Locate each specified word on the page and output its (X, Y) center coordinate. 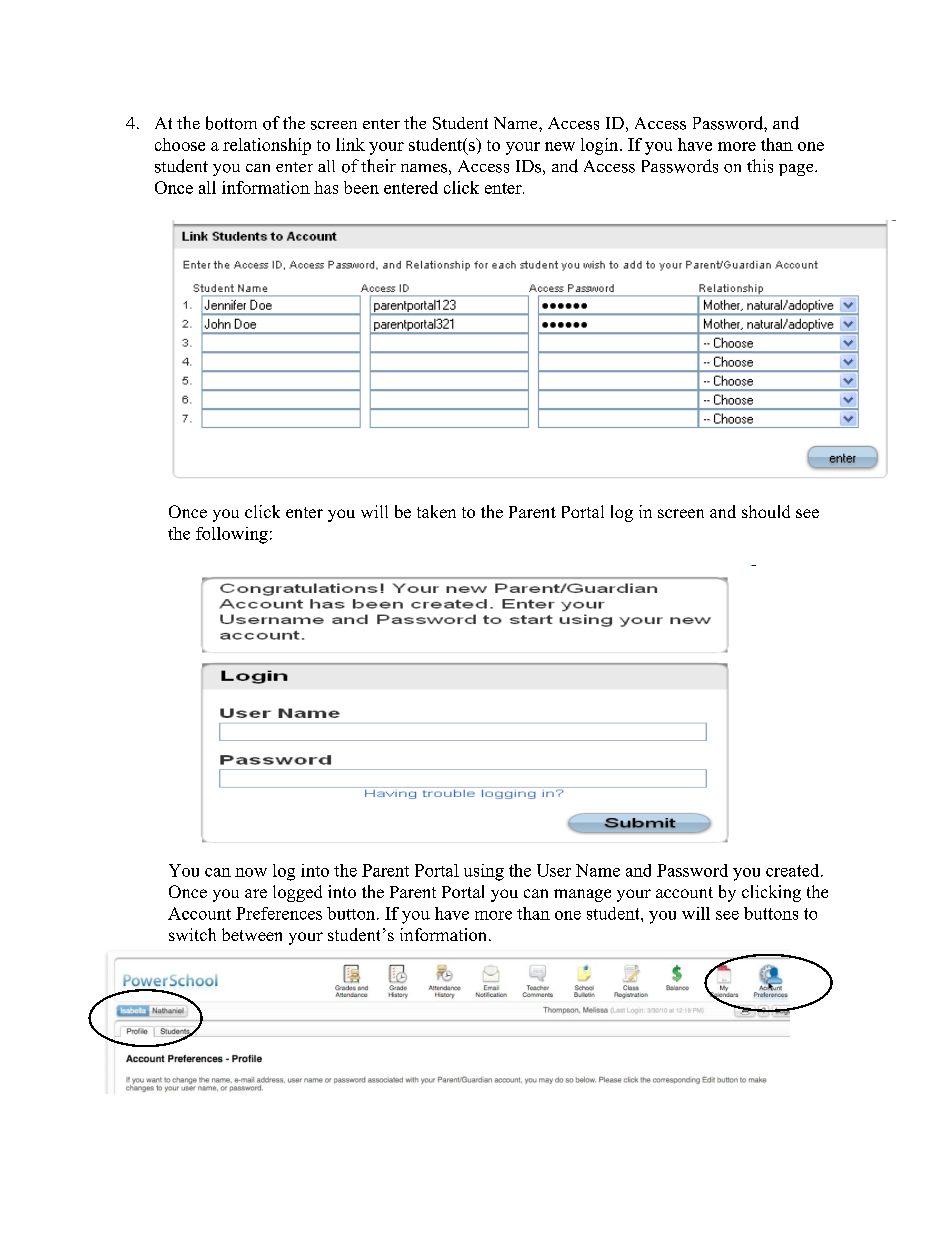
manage (582, 895)
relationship (267, 146)
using (484, 872)
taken (436, 511)
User (554, 870)
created (794, 870)
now (251, 872)
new (560, 146)
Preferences (279, 913)
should (766, 511)
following (232, 535)
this (760, 166)
